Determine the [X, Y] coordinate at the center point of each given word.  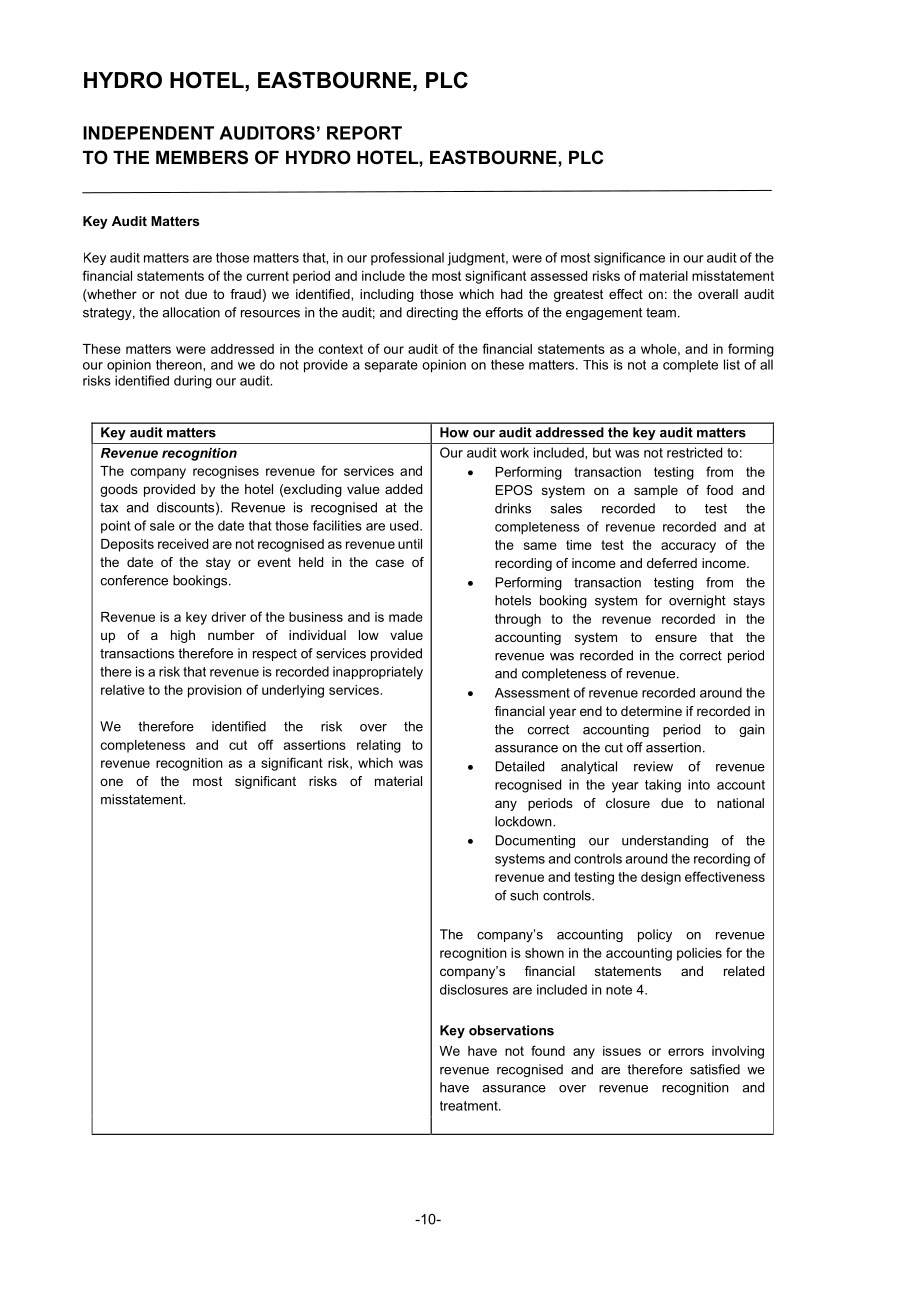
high [183, 636]
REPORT [364, 133]
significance [629, 259]
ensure [676, 638]
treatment [470, 1106]
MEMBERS [202, 157]
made [406, 617]
